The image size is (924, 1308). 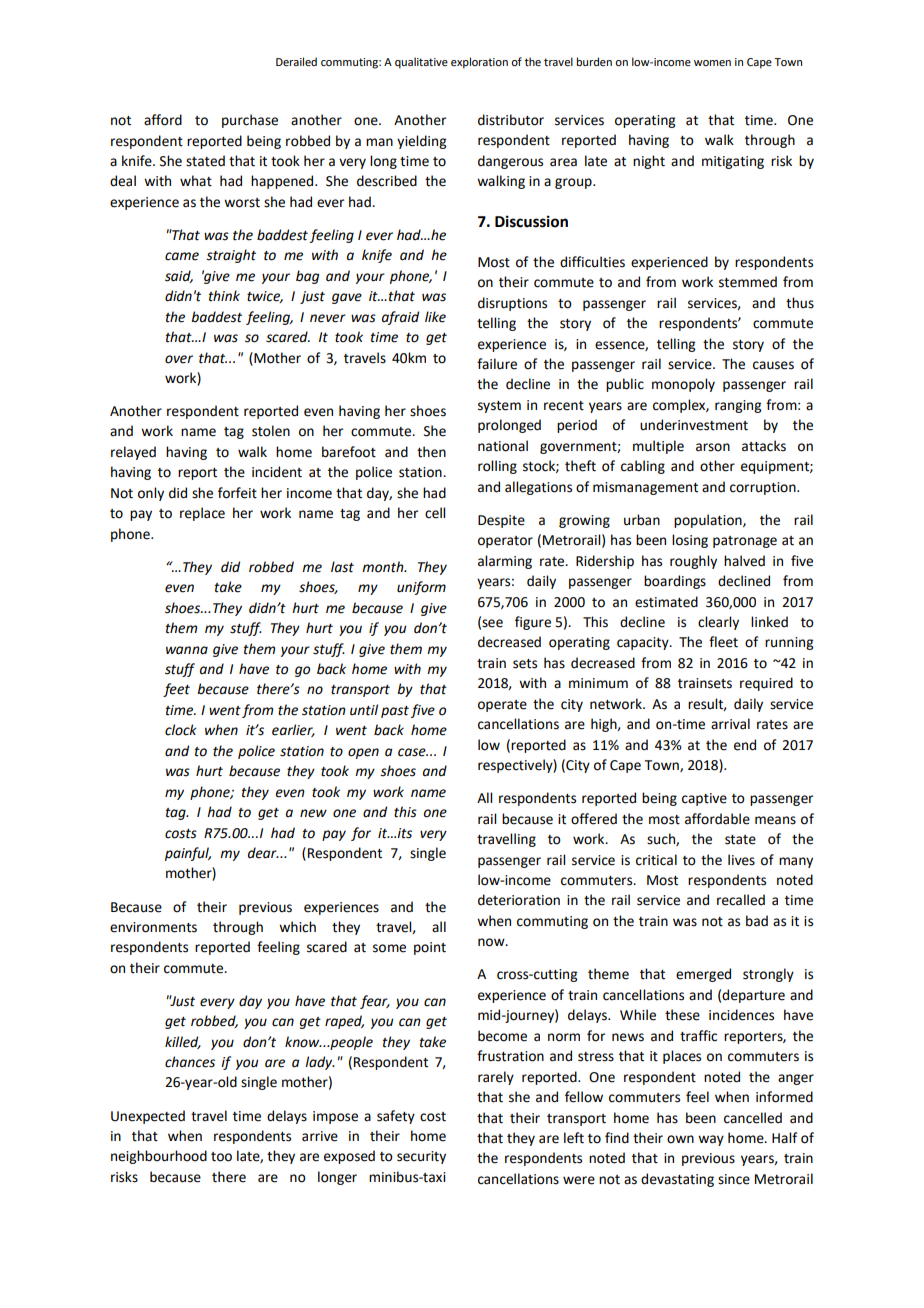 What do you see at coordinates (224, 296) in the screenshot?
I see `think` at bounding box center [224, 296].
